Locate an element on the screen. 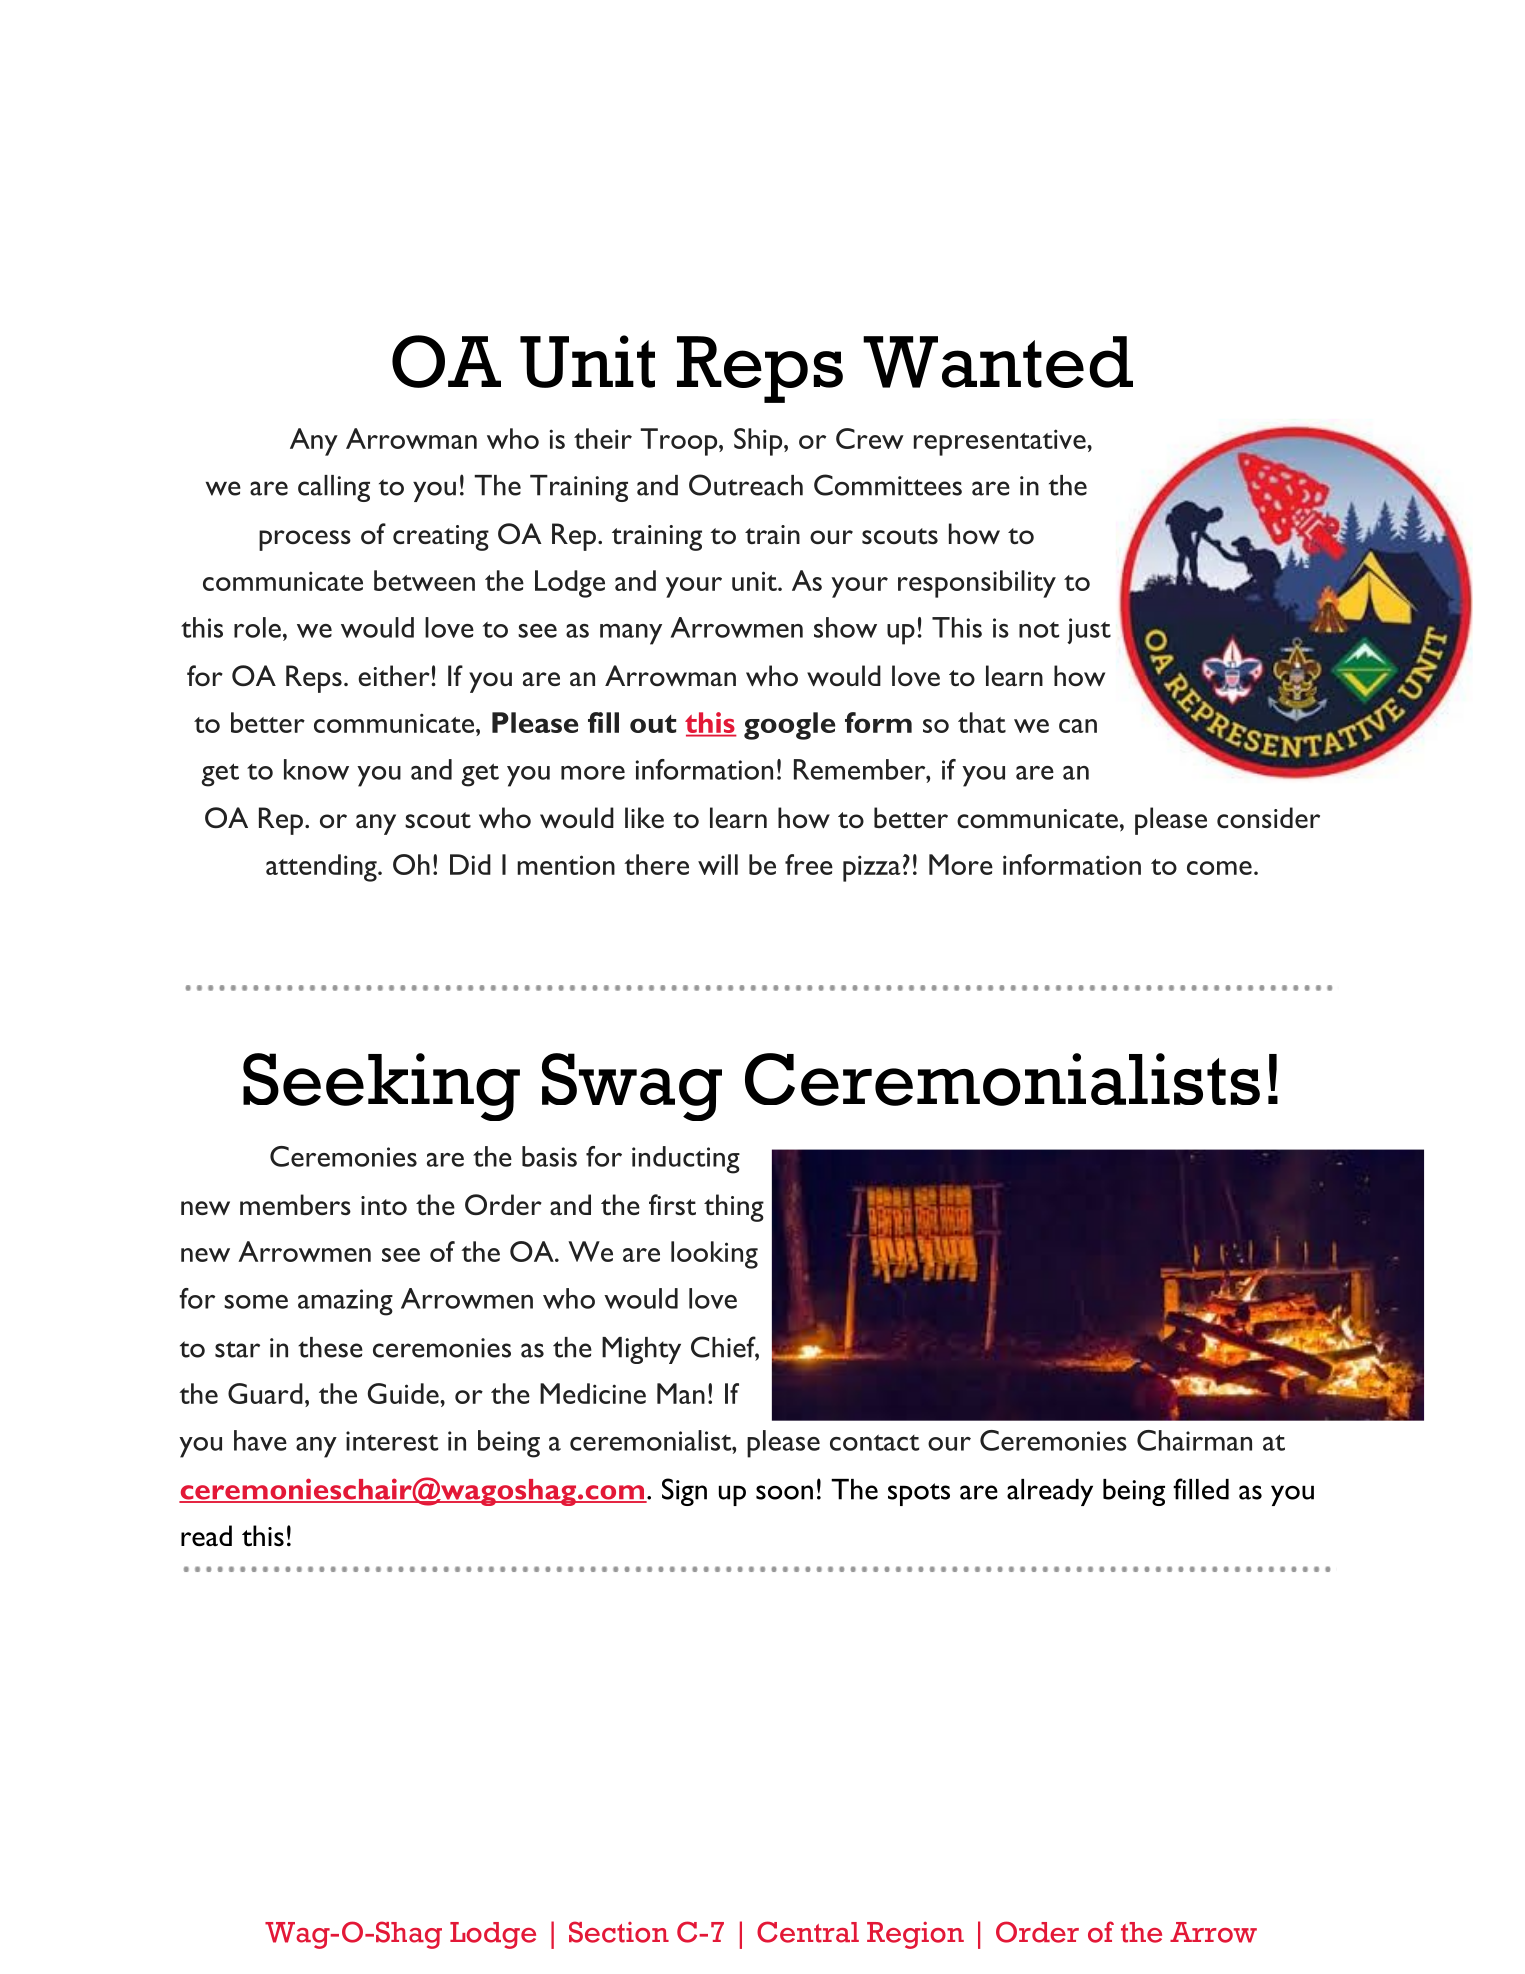  Ship is located at coordinates (758, 442).
